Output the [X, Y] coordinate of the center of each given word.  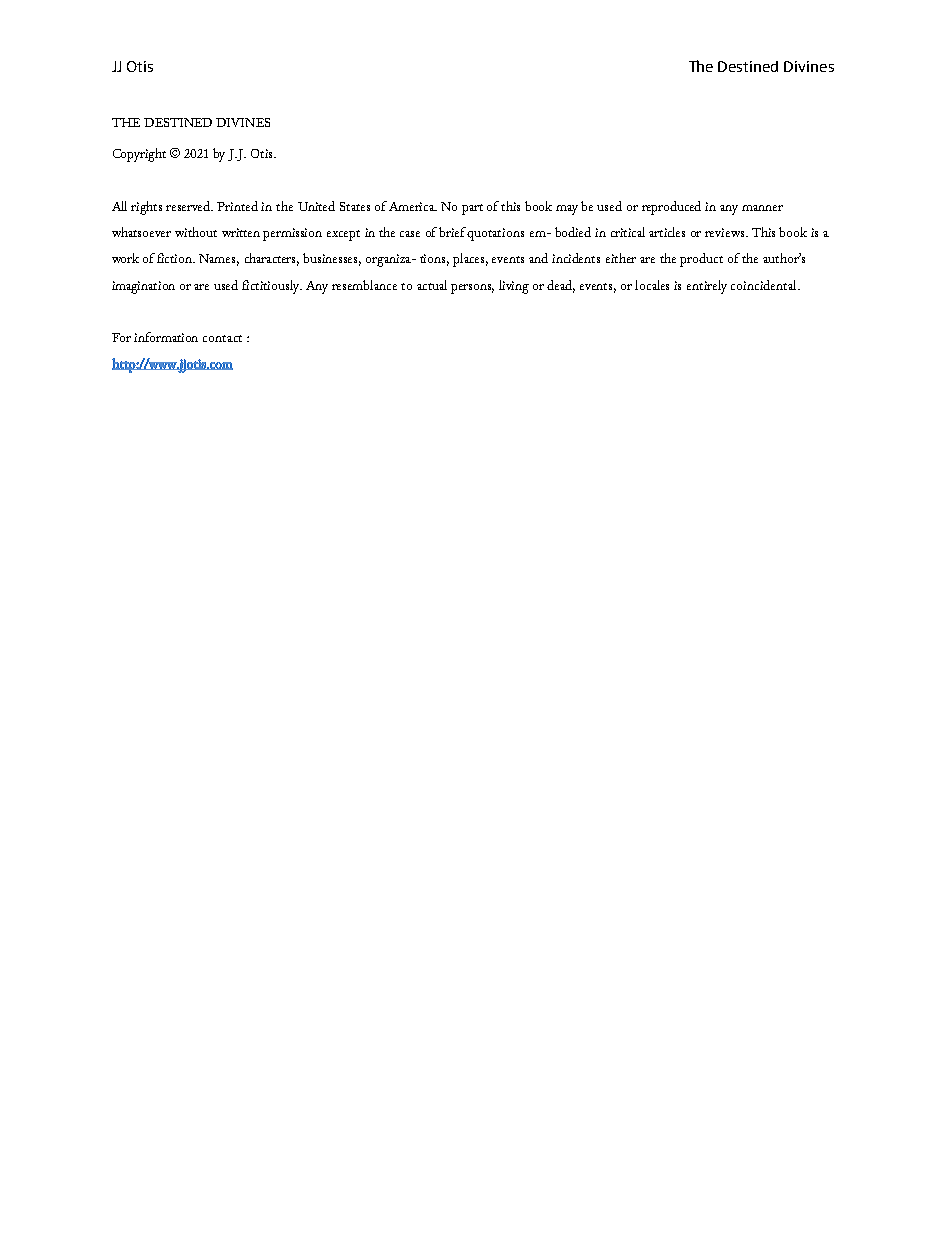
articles [667, 232]
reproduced [671, 208]
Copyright [139, 155]
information [166, 337]
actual [432, 285]
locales [652, 285]
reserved [189, 206]
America [413, 206]
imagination [143, 287]
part [472, 209]
